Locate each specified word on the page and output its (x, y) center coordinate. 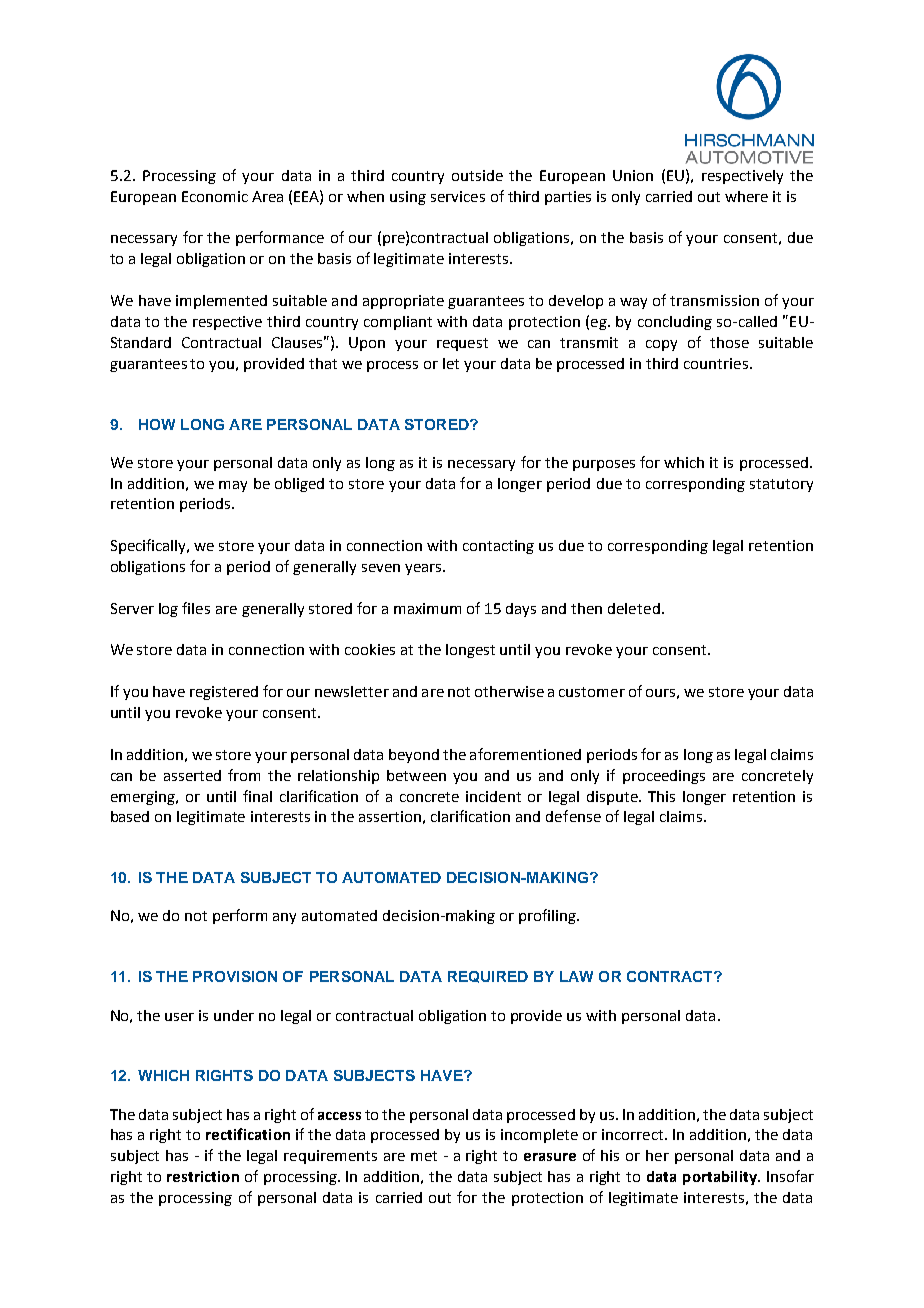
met (424, 1156)
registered (224, 693)
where (746, 196)
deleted (634, 608)
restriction (203, 1176)
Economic (215, 196)
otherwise (509, 691)
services (458, 196)
